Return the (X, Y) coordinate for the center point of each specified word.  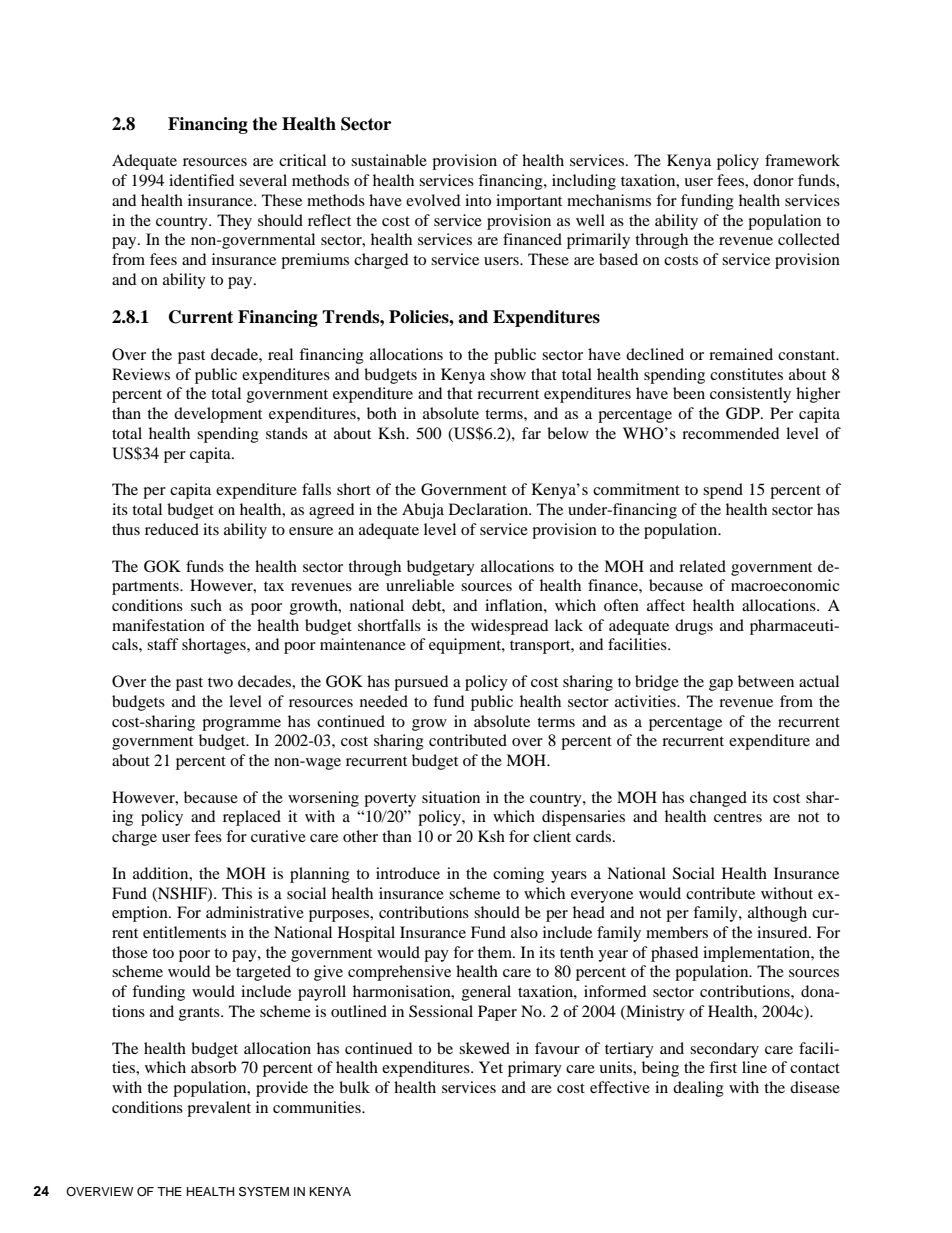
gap (721, 685)
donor (773, 180)
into (478, 200)
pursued (421, 683)
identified (201, 180)
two (220, 682)
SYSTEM (264, 1192)
